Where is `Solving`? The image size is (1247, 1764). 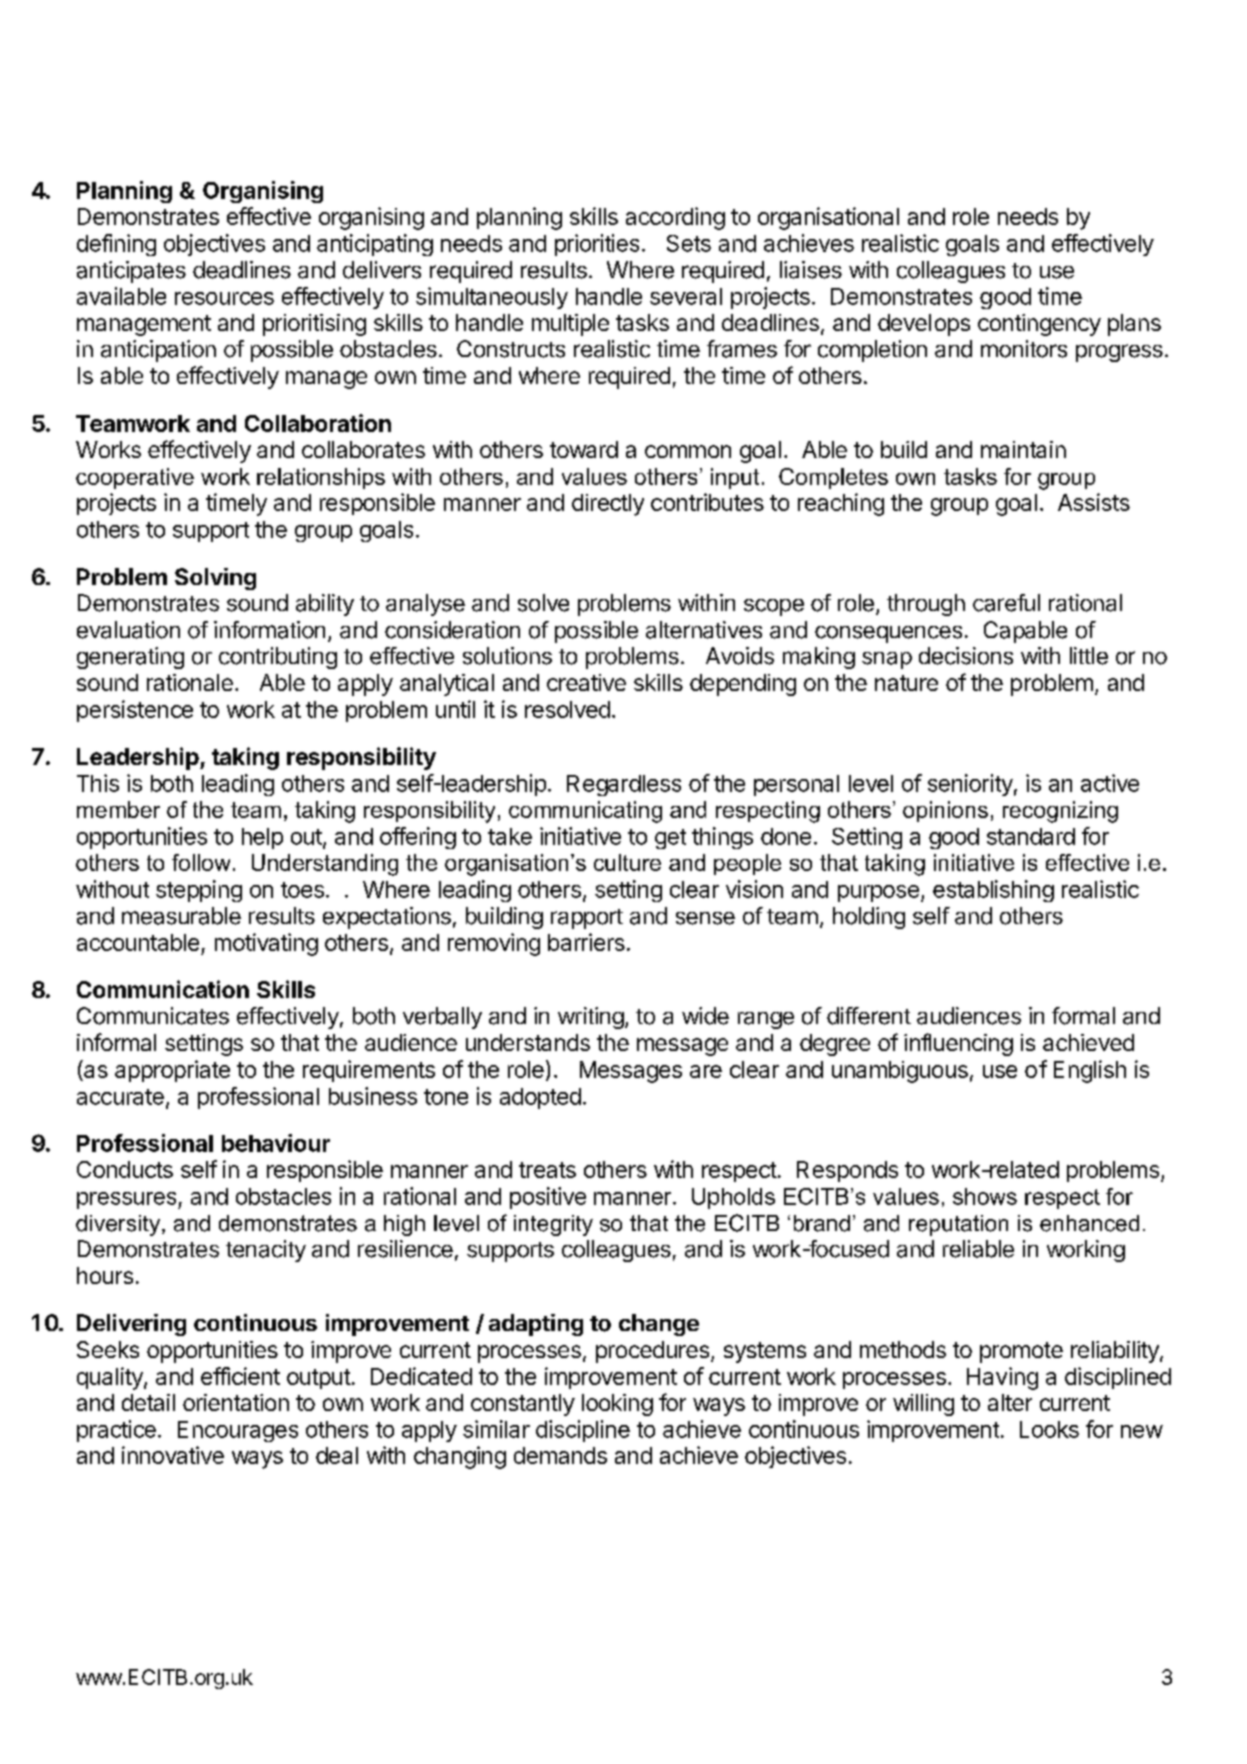
Solving is located at coordinates (215, 579).
